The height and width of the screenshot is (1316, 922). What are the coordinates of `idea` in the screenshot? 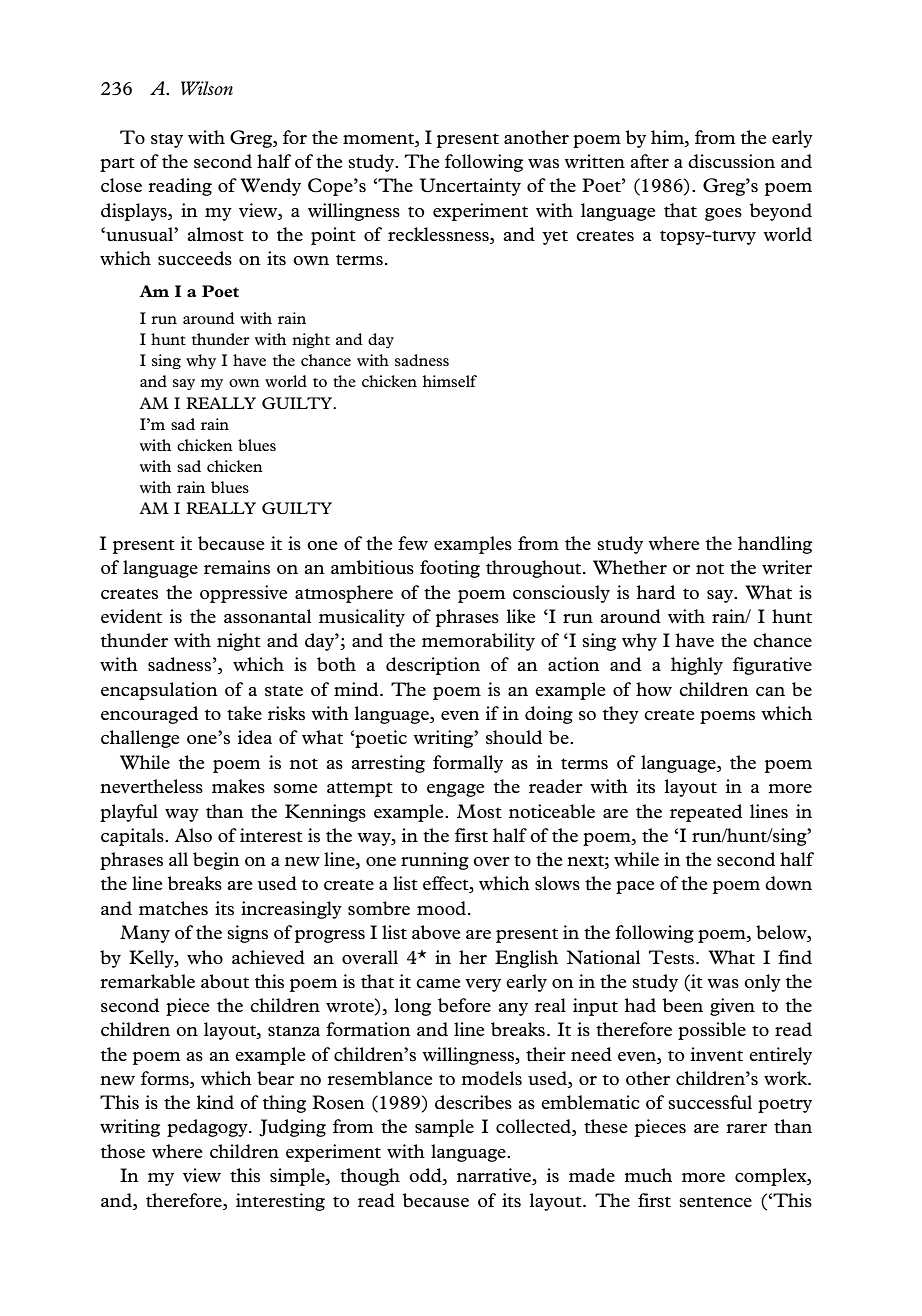 It's located at (255, 737).
